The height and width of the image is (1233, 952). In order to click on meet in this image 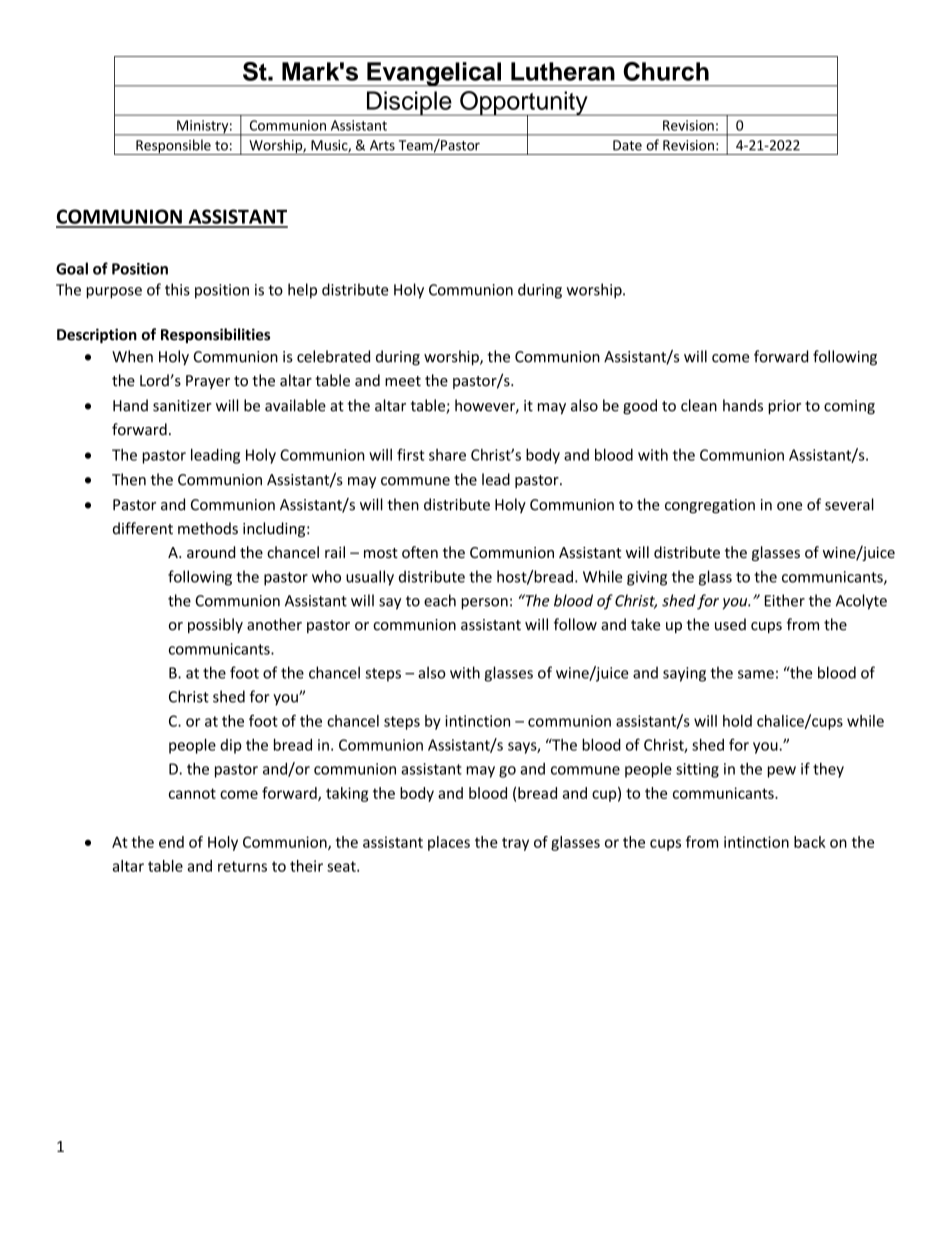, I will do `click(403, 381)`.
